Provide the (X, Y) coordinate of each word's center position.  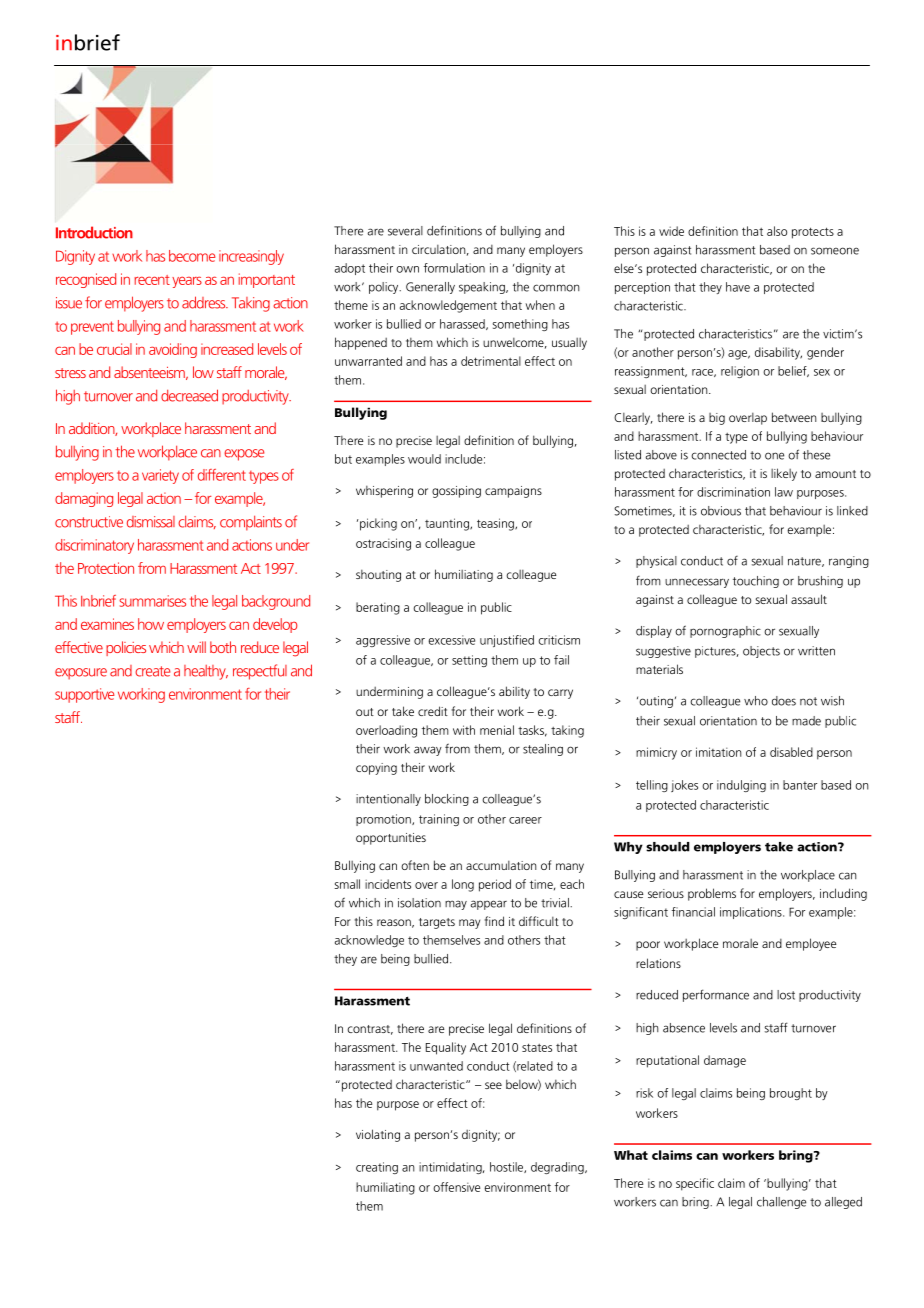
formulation (454, 268)
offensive (456, 1187)
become (192, 256)
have (738, 287)
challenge (781, 1203)
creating (377, 1168)
